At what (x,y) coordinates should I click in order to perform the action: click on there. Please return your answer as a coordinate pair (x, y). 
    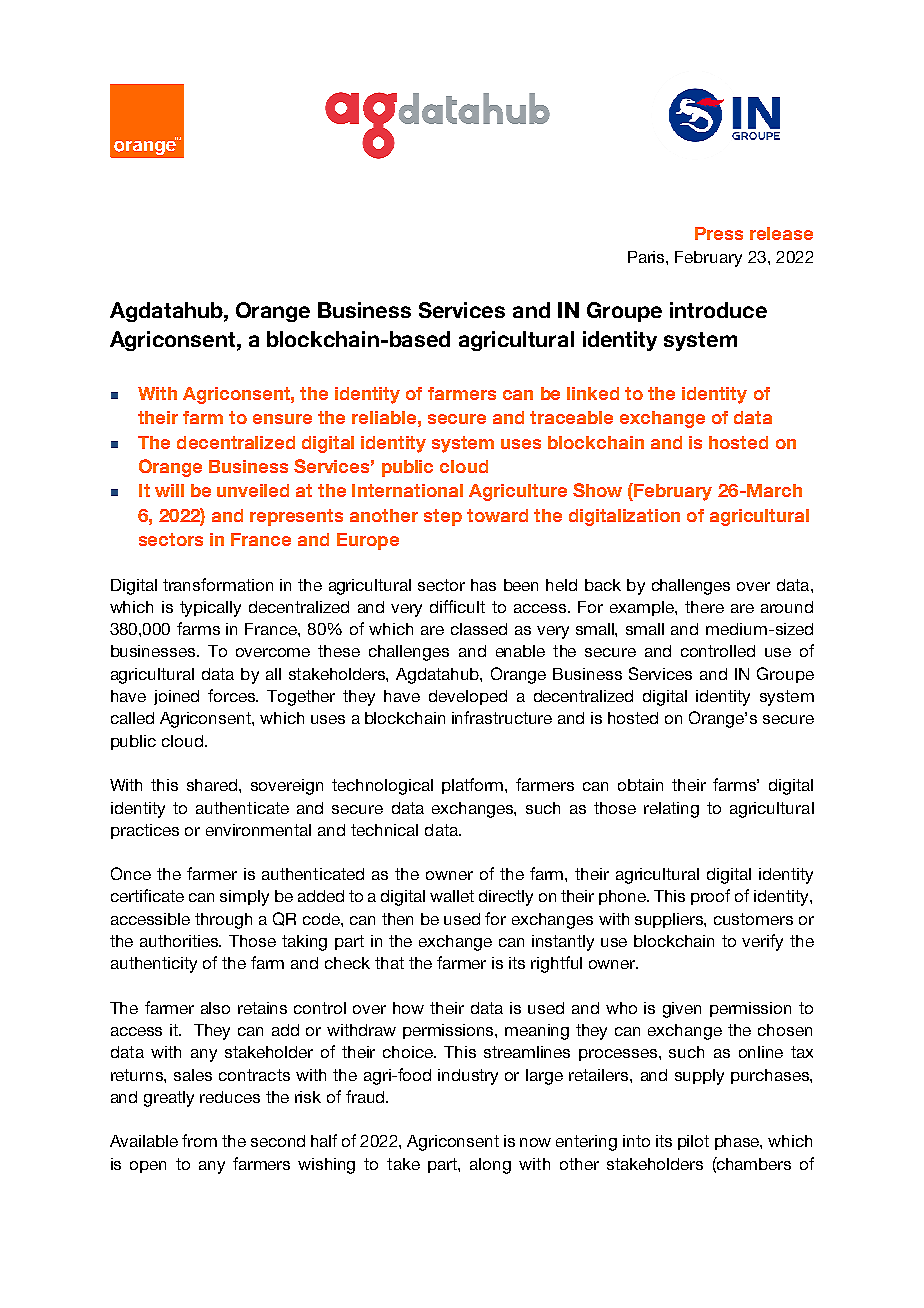
    Looking at the image, I should click on (704, 607).
